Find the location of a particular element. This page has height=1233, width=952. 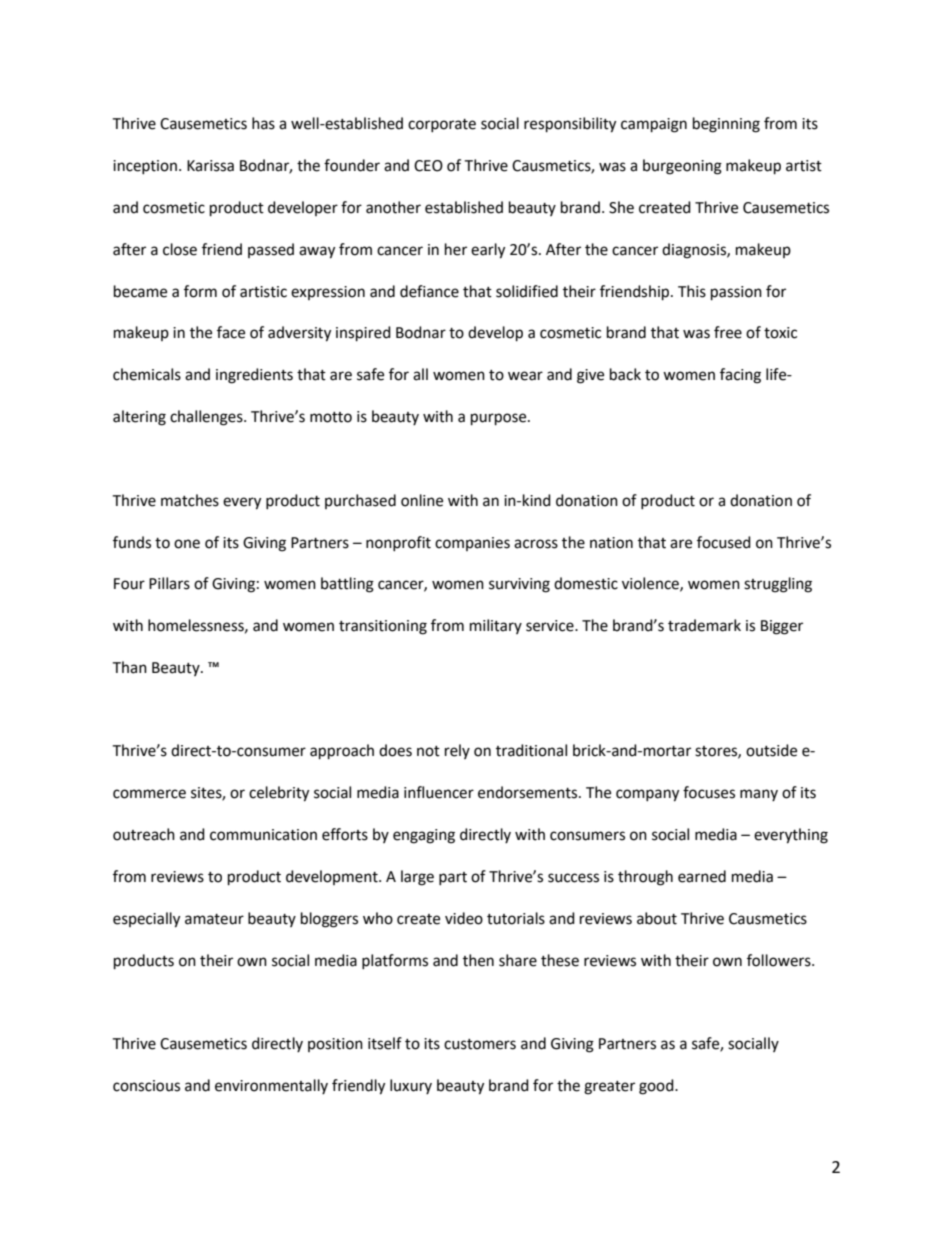

inception is located at coordinates (145, 167).
